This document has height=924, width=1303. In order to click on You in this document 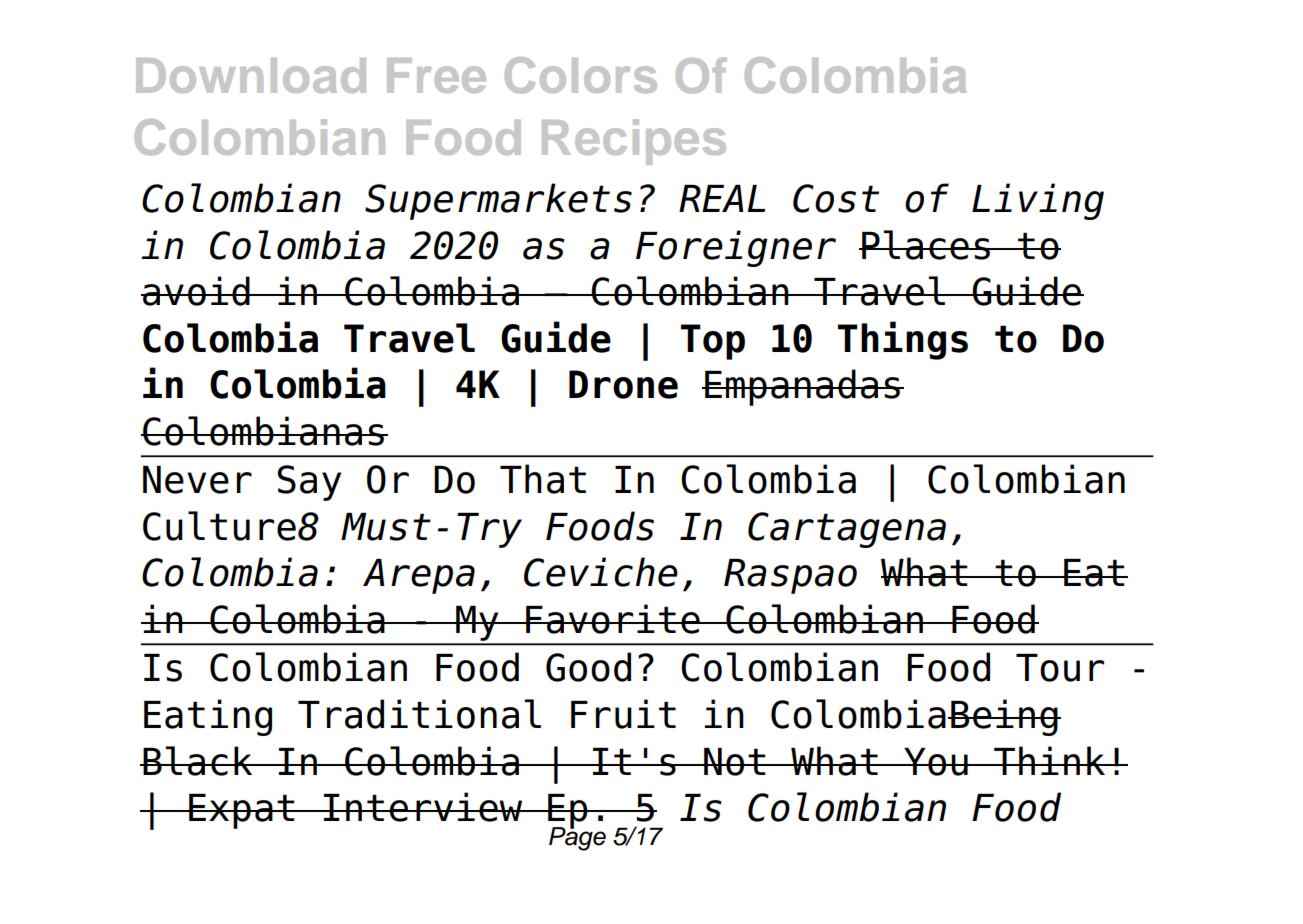, I will do `click(936, 762)`.
